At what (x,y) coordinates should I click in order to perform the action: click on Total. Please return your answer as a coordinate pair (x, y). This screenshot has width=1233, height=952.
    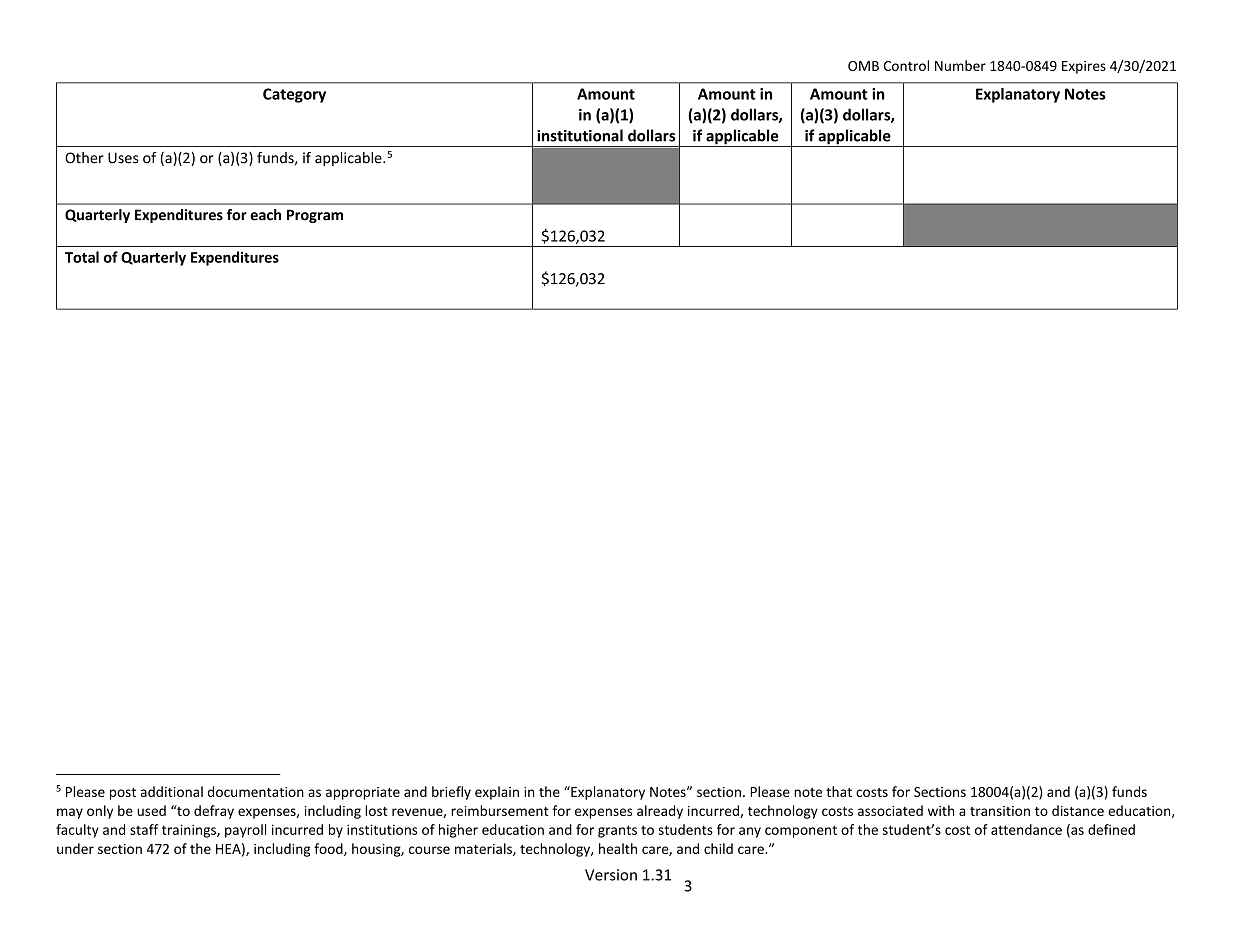
    Looking at the image, I should click on (82, 257).
